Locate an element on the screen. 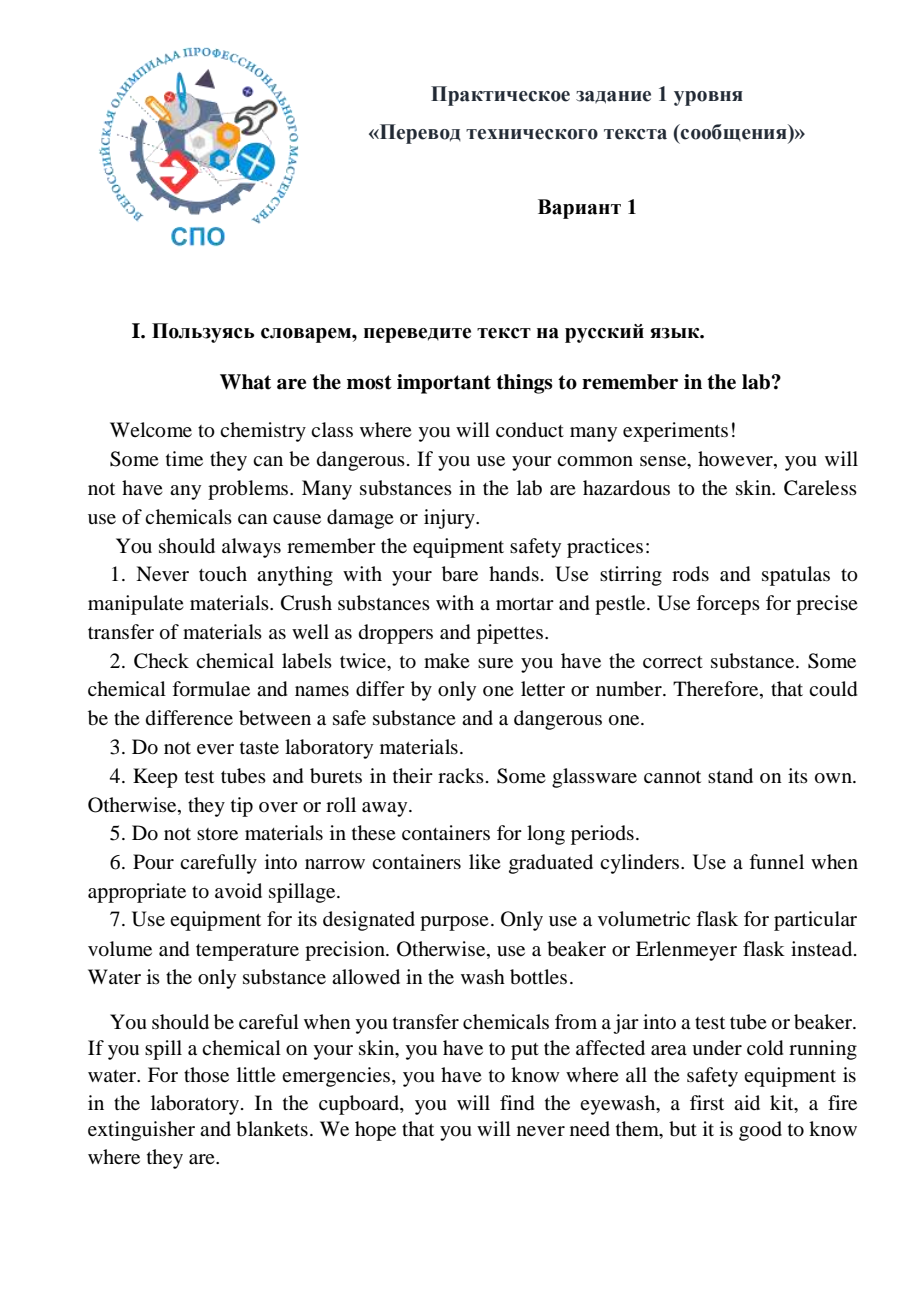  blankets is located at coordinates (272, 1129).
